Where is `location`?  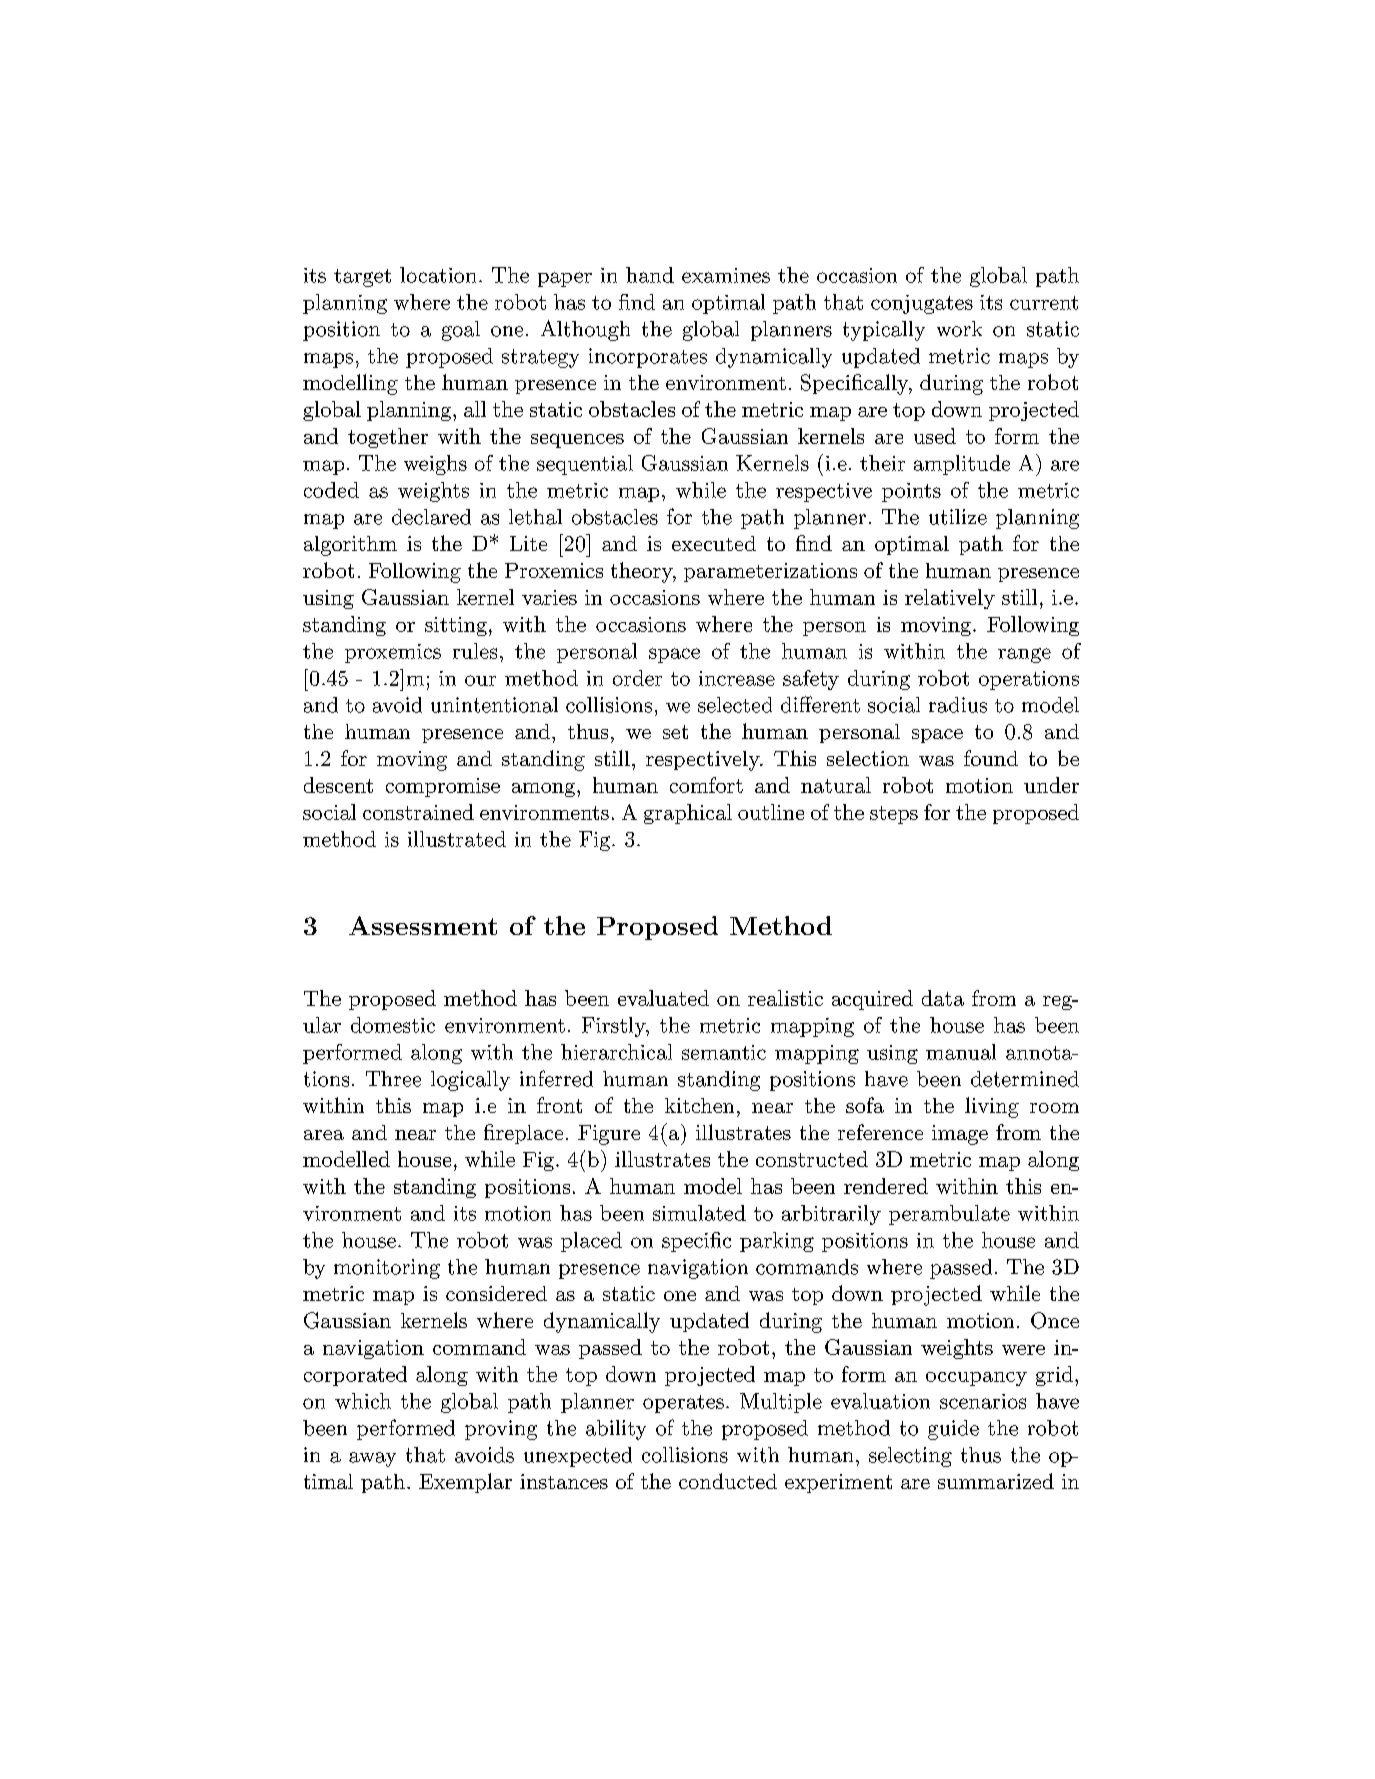 location is located at coordinates (438, 275).
